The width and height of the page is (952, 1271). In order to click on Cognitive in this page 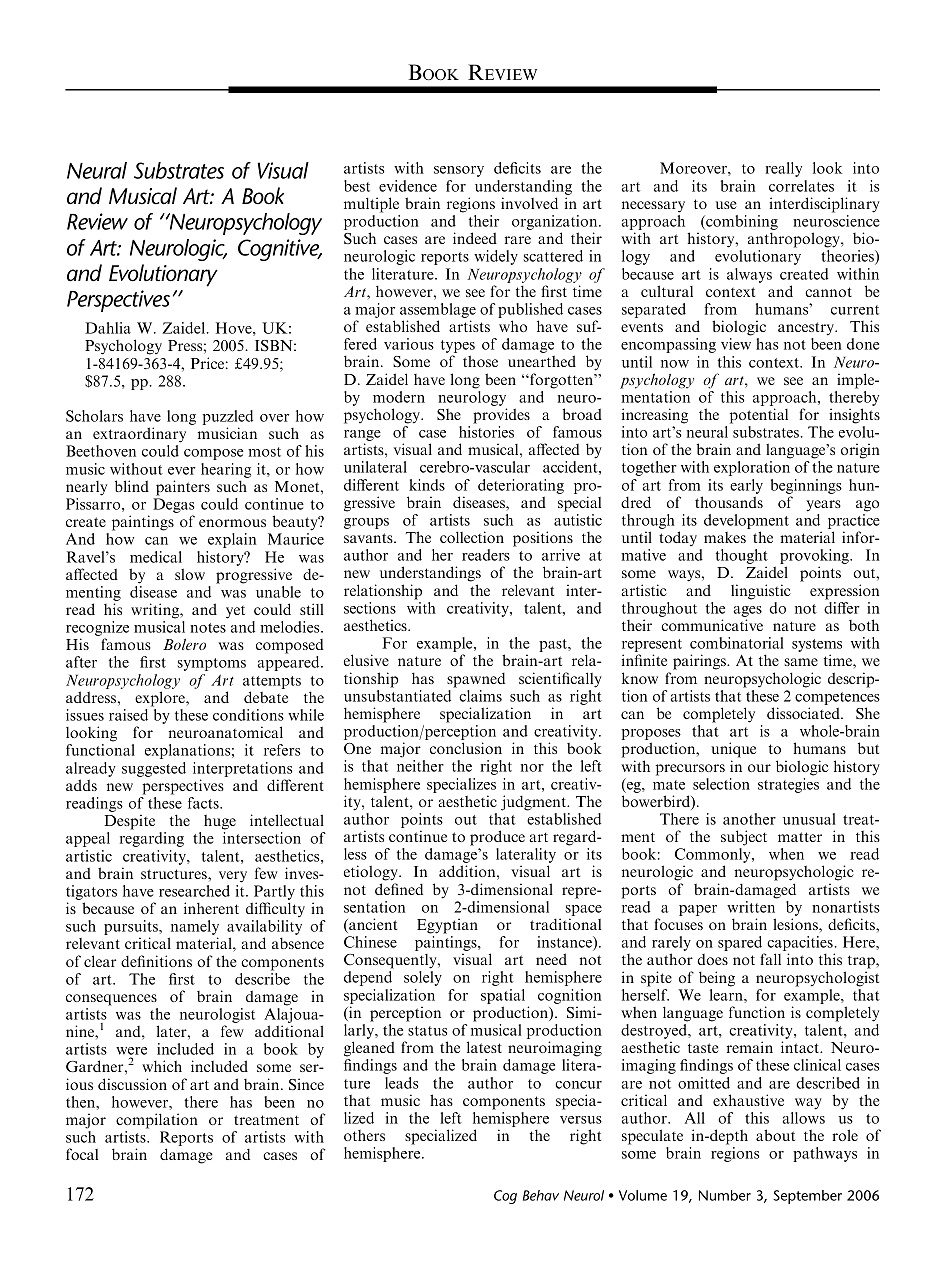, I will do `click(280, 250)`.
